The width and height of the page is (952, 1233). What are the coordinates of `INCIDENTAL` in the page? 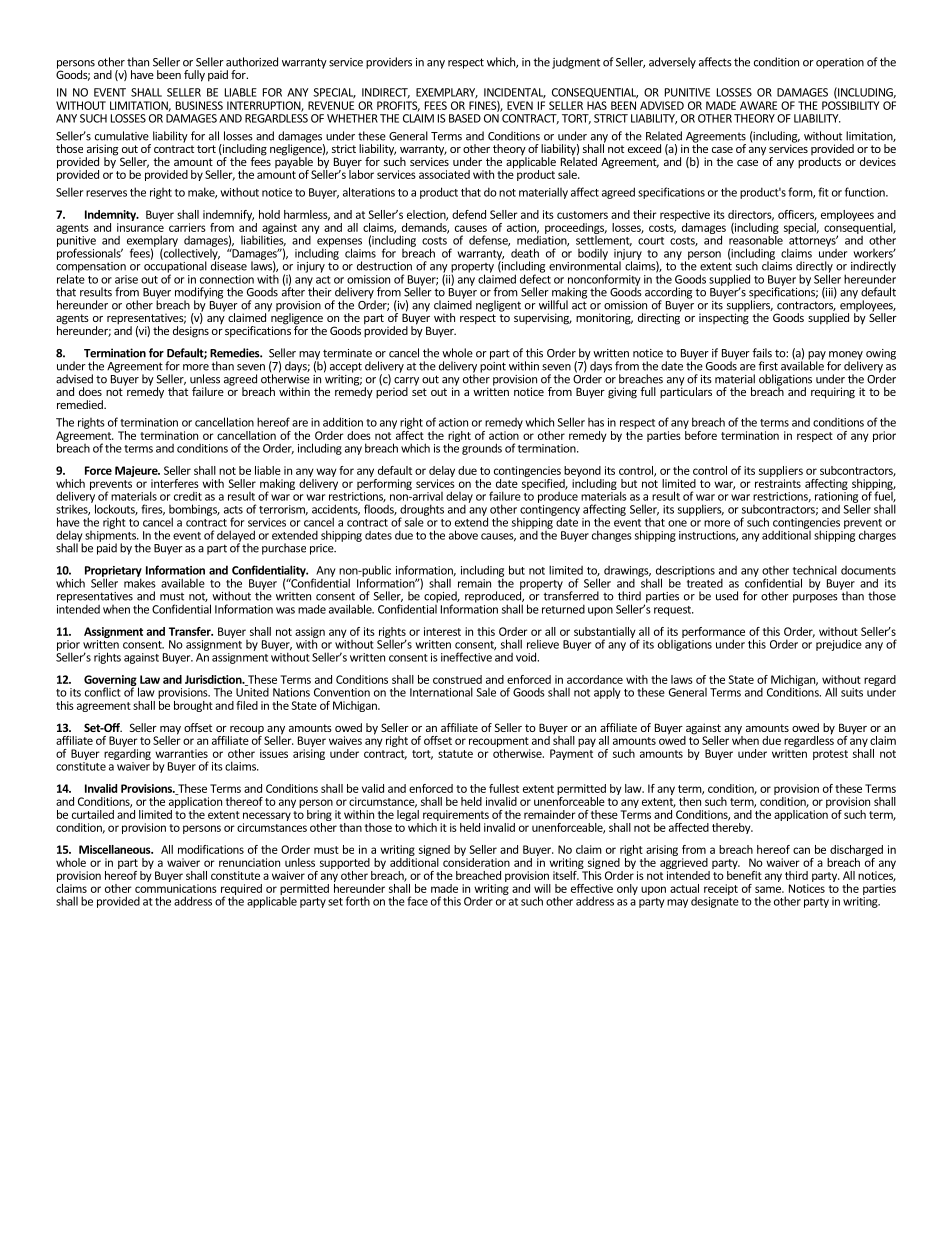 It's located at (515, 93).
